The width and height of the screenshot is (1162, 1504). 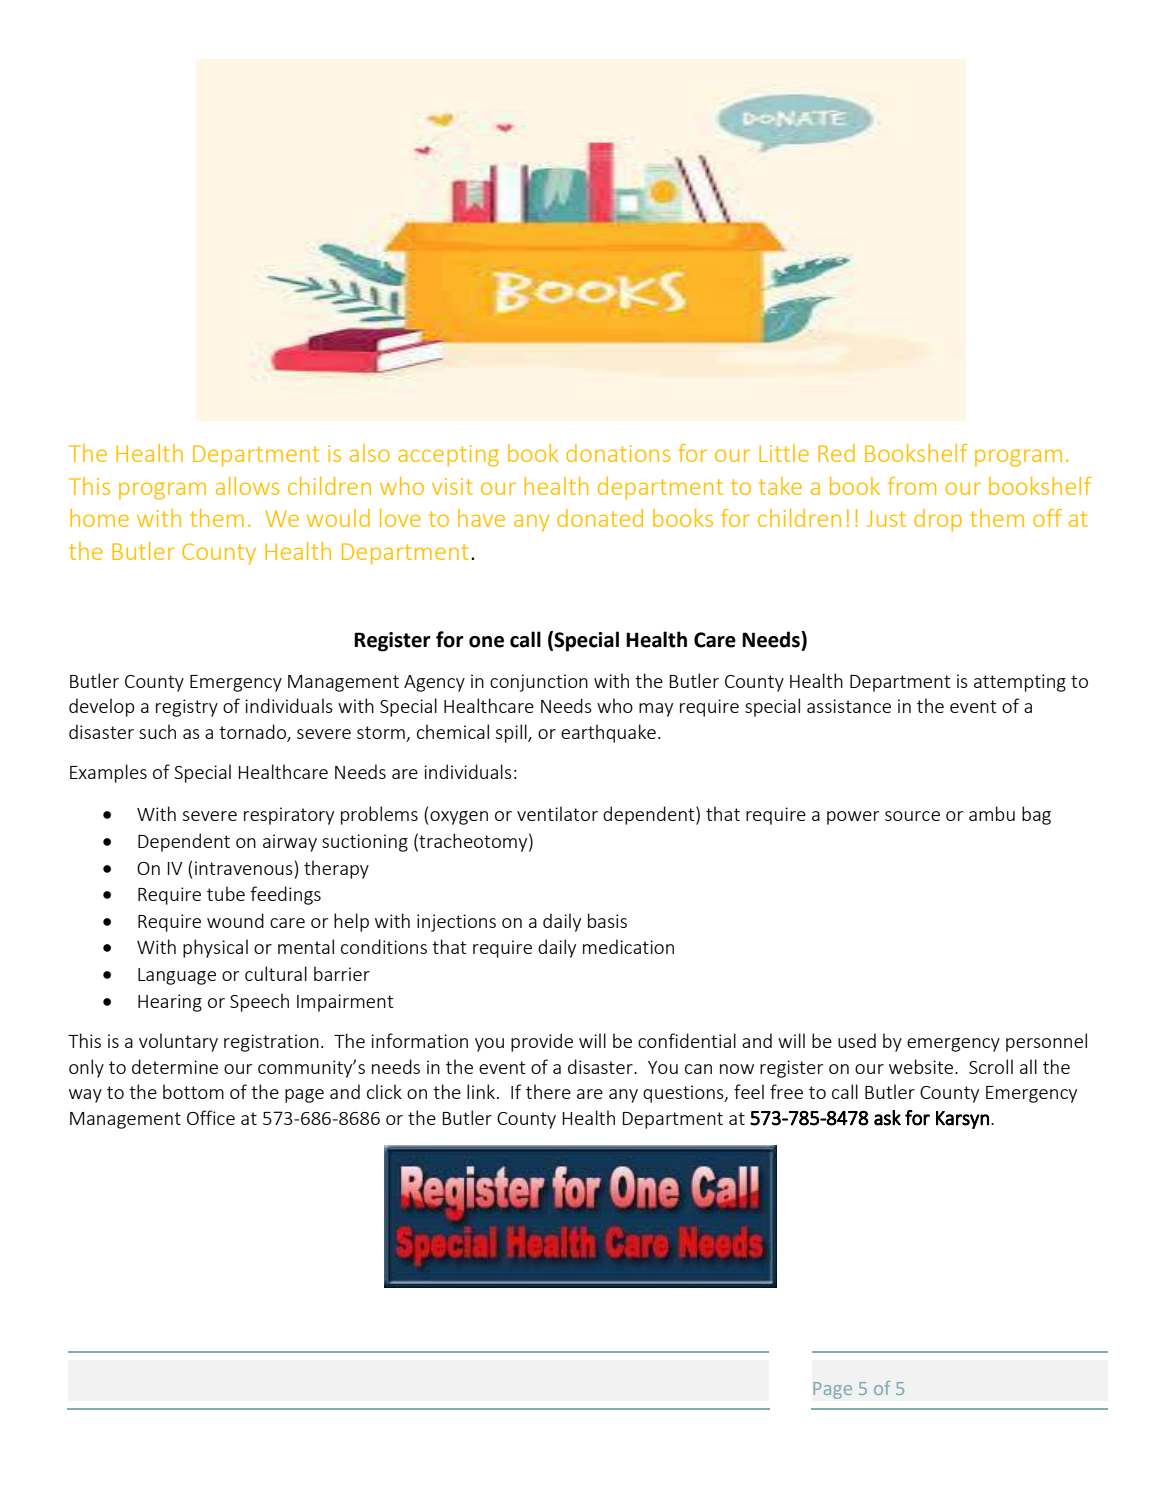 What do you see at coordinates (108, 773) in the screenshot?
I see `Examples` at bounding box center [108, 773].
